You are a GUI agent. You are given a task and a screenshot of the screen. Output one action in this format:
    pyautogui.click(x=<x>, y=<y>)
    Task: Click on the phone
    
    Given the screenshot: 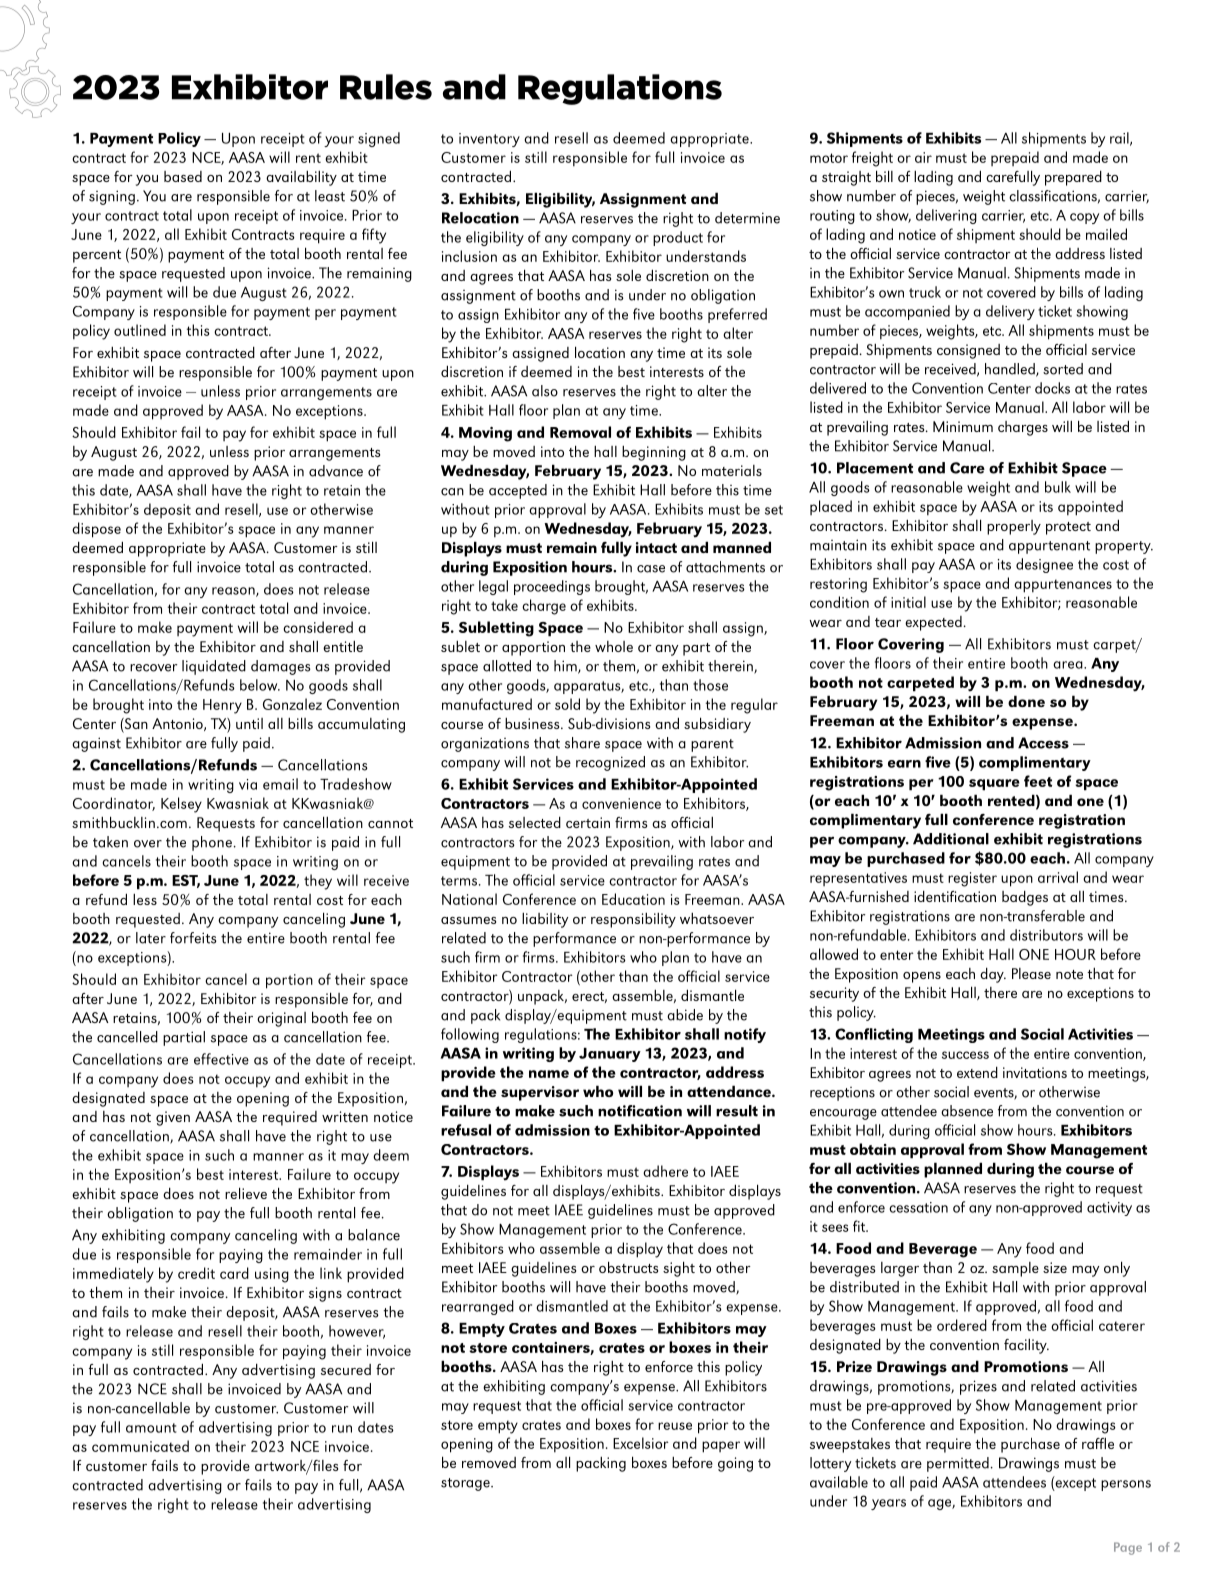 What is the action you would take?
    pyautogui.click(x=212, y=843)
